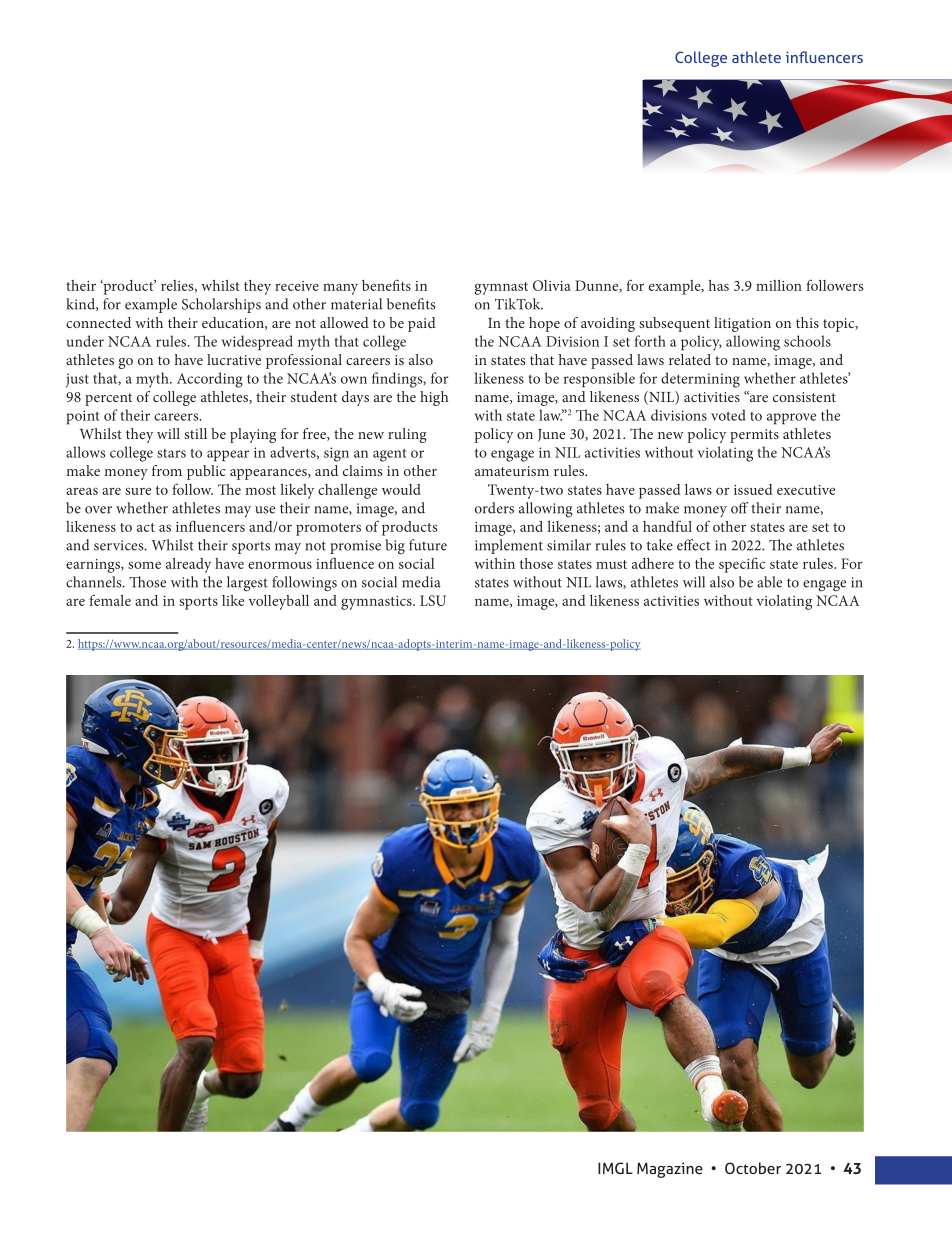 This page has height=1233, width=952. What do you see at coordinates (769, 582) in the page?
I see `able` at bounding box center [769, 582].
